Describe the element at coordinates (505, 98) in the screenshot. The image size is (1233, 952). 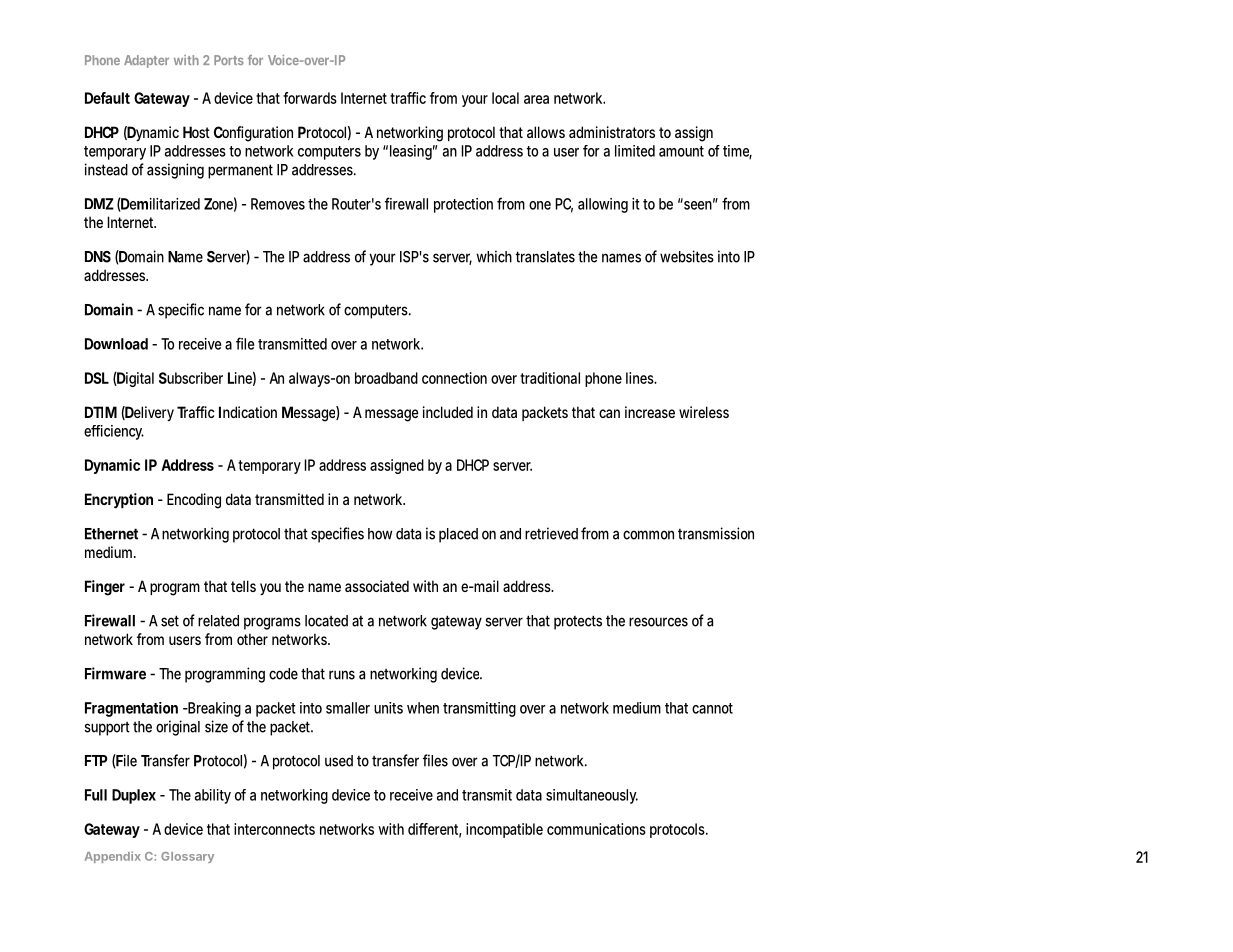
I see `local` at that location.
